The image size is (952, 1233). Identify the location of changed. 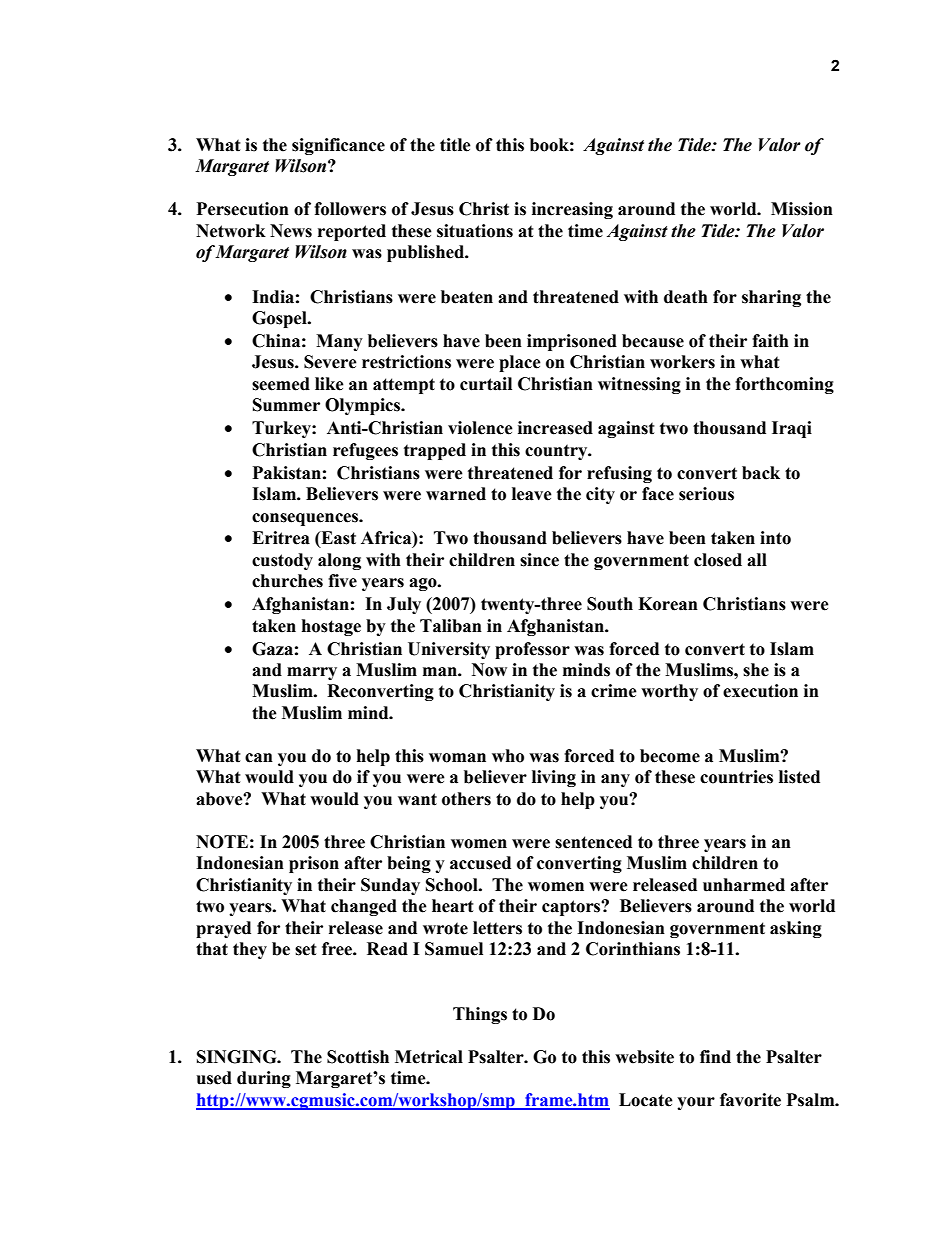
(364, 907).
